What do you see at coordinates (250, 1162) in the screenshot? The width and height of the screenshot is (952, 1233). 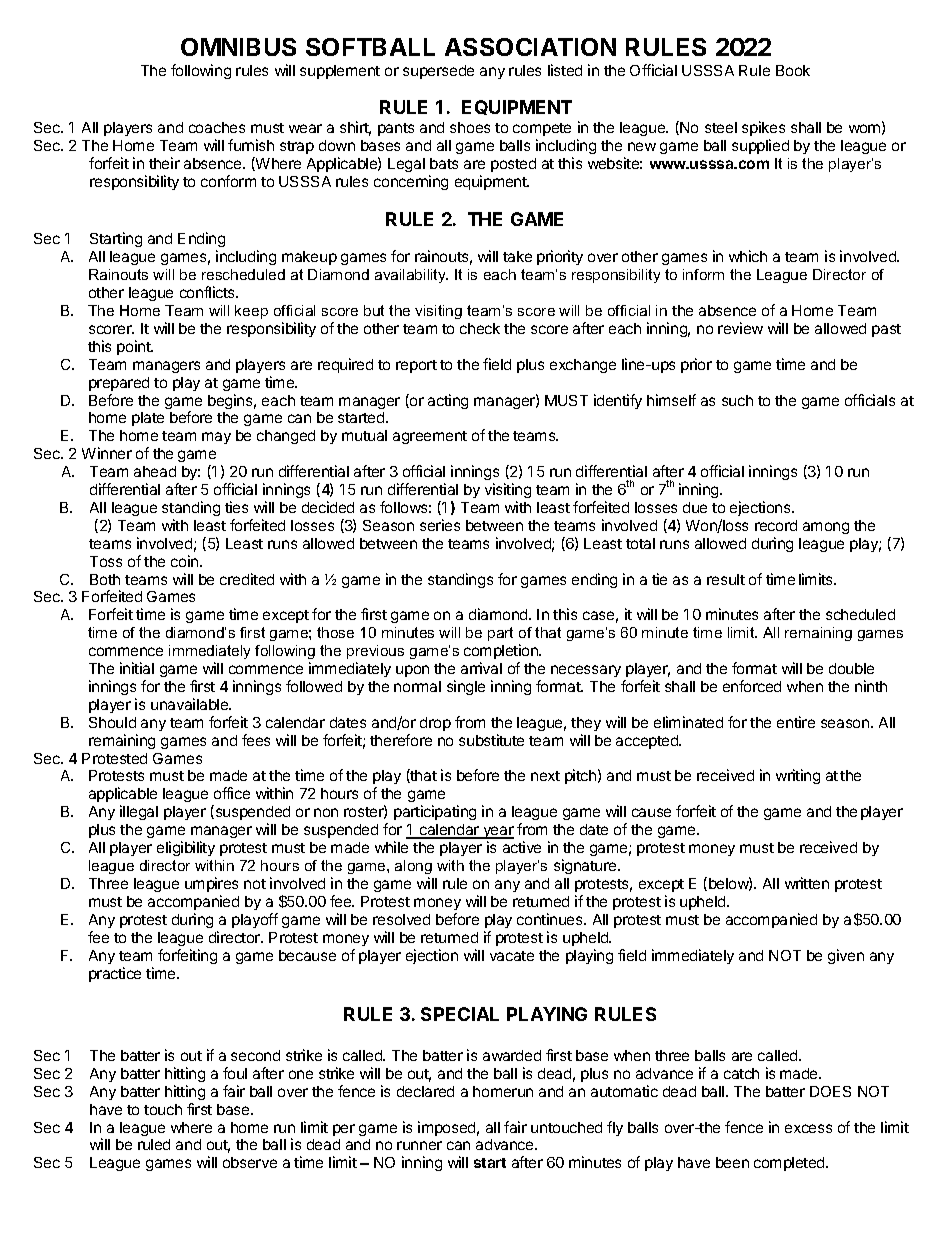 I see `observe` at bounding box center [250, 1162].
